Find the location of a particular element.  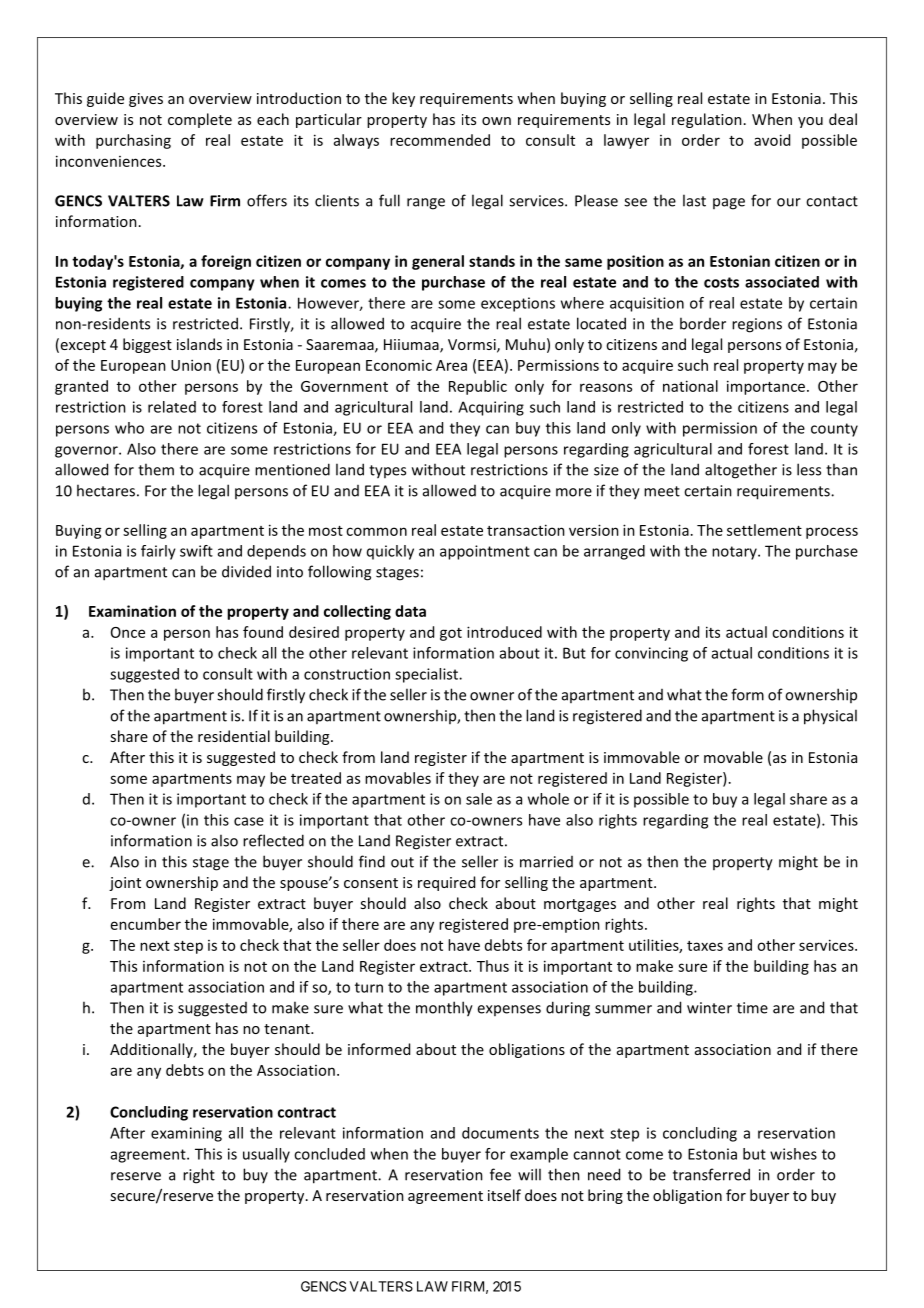

Republic is located at coordinates (478, 387).
